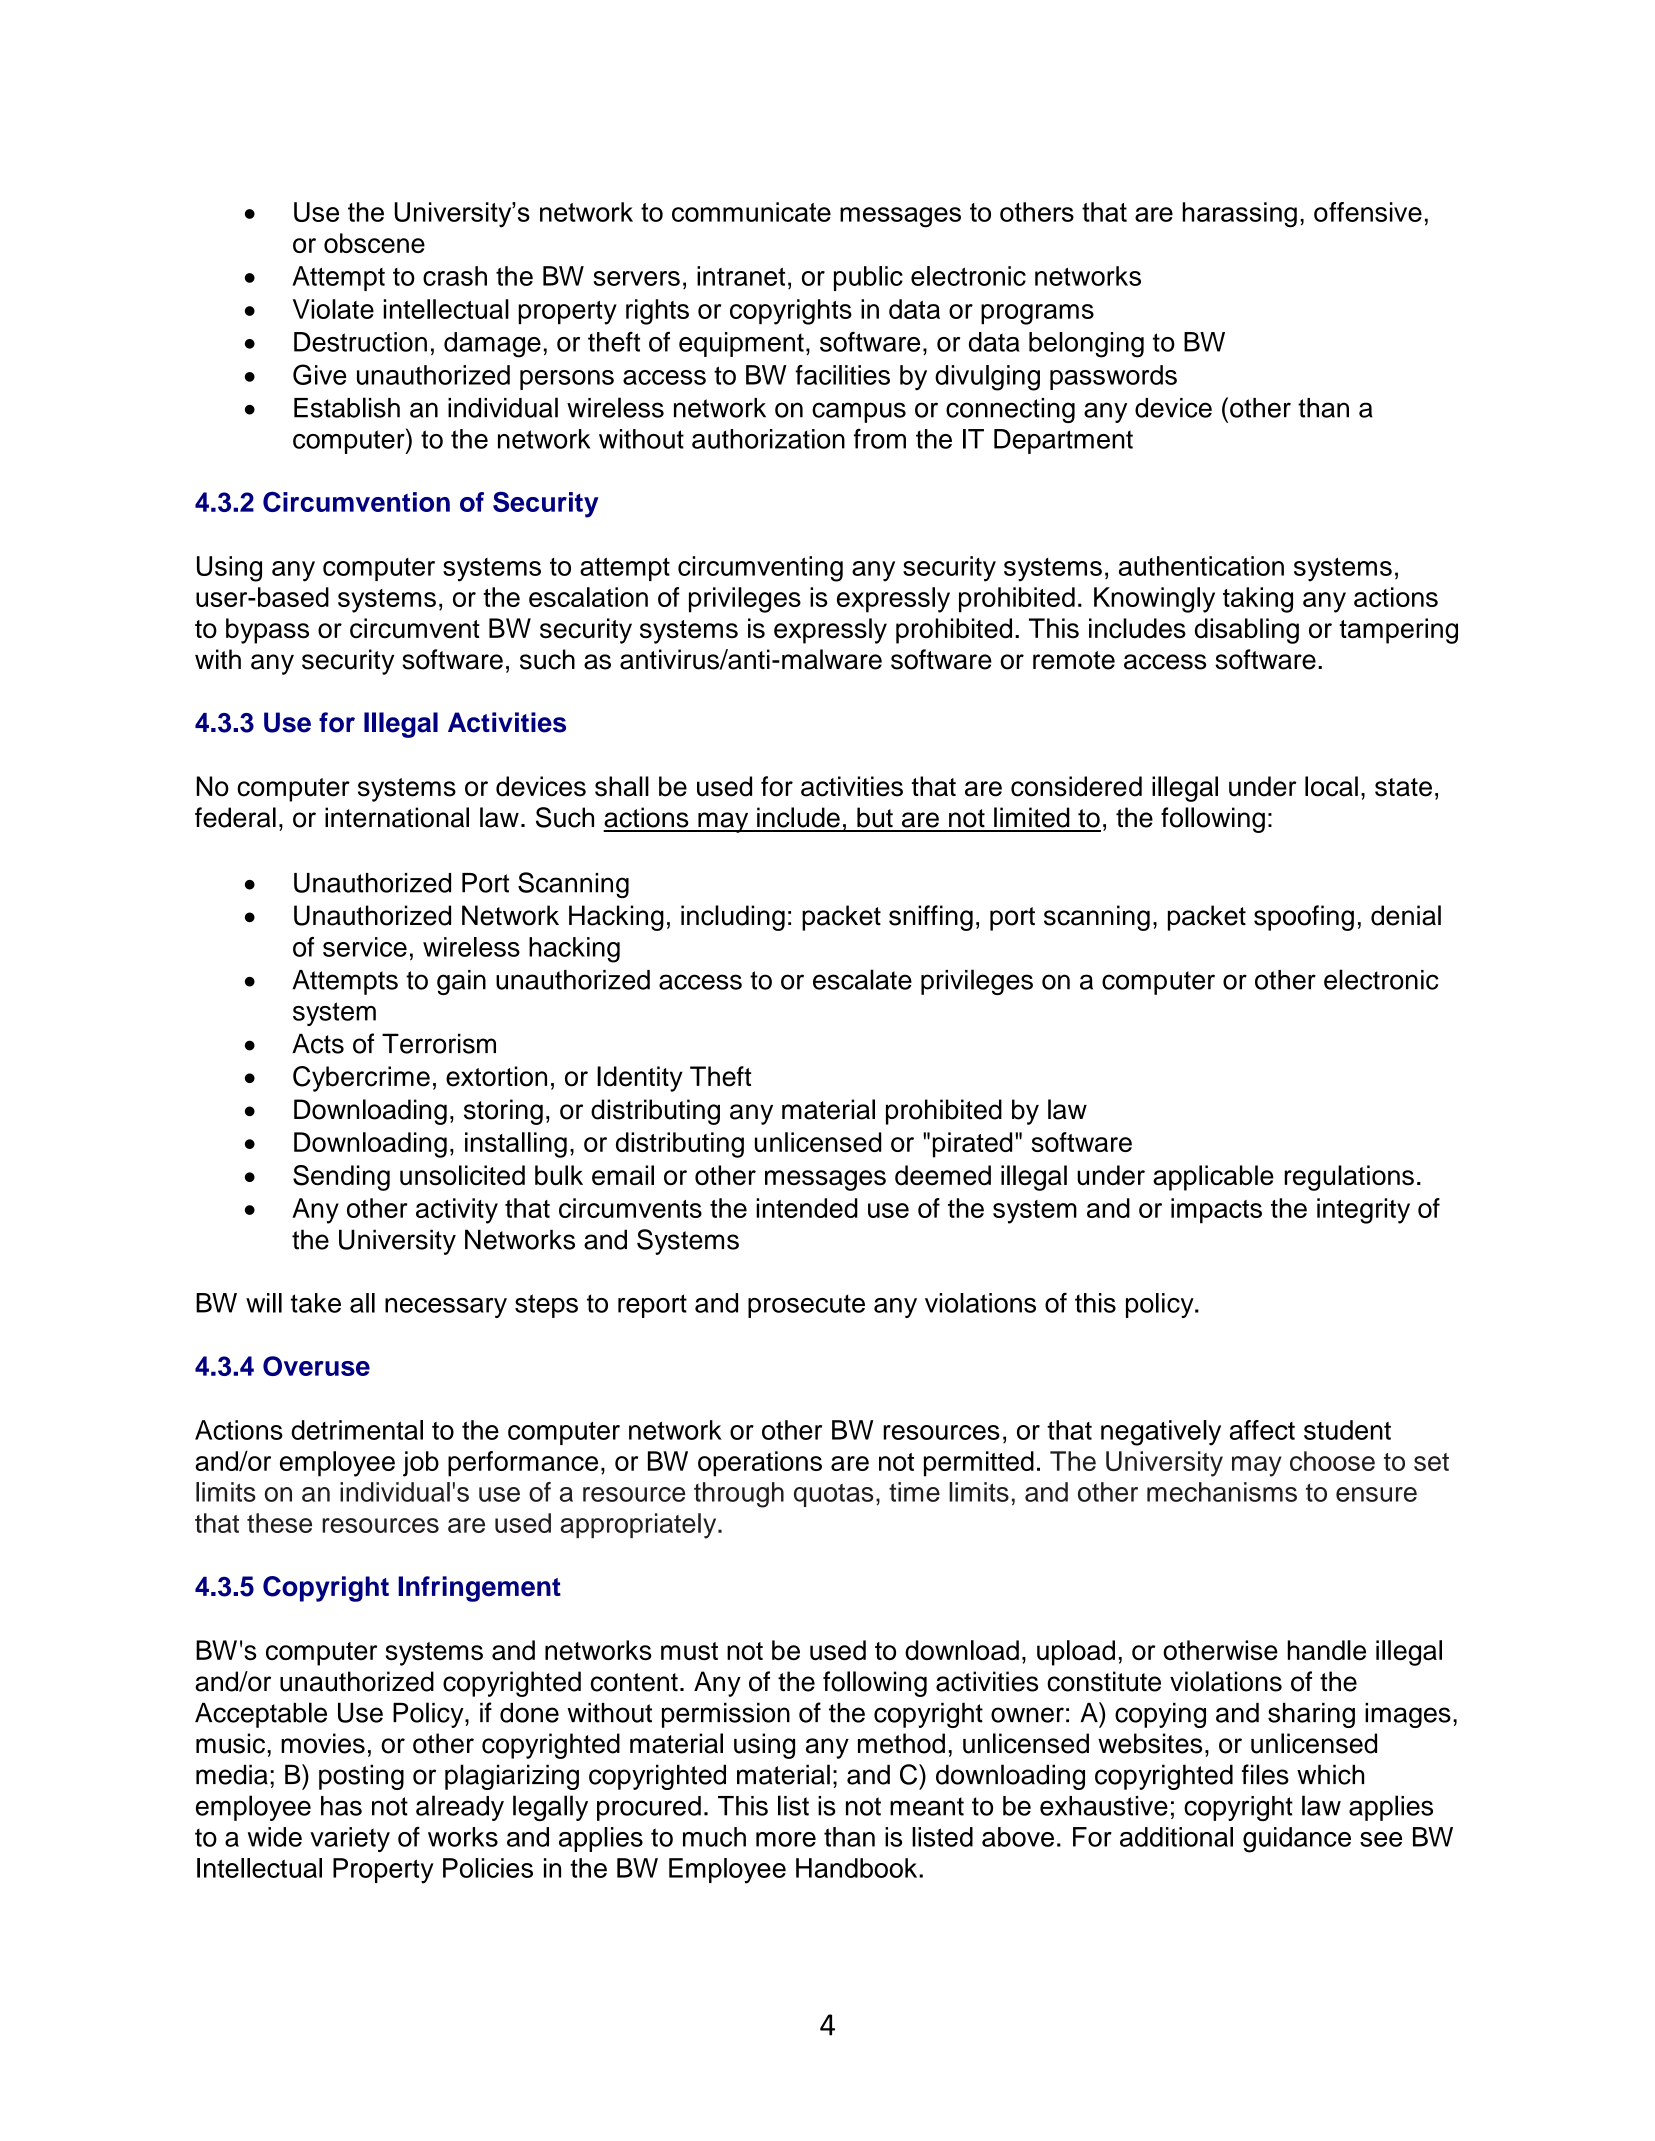  What do you see at coordinates (868, 278) in the screenshot?
I see `public` at bounding box center [868, 278].
